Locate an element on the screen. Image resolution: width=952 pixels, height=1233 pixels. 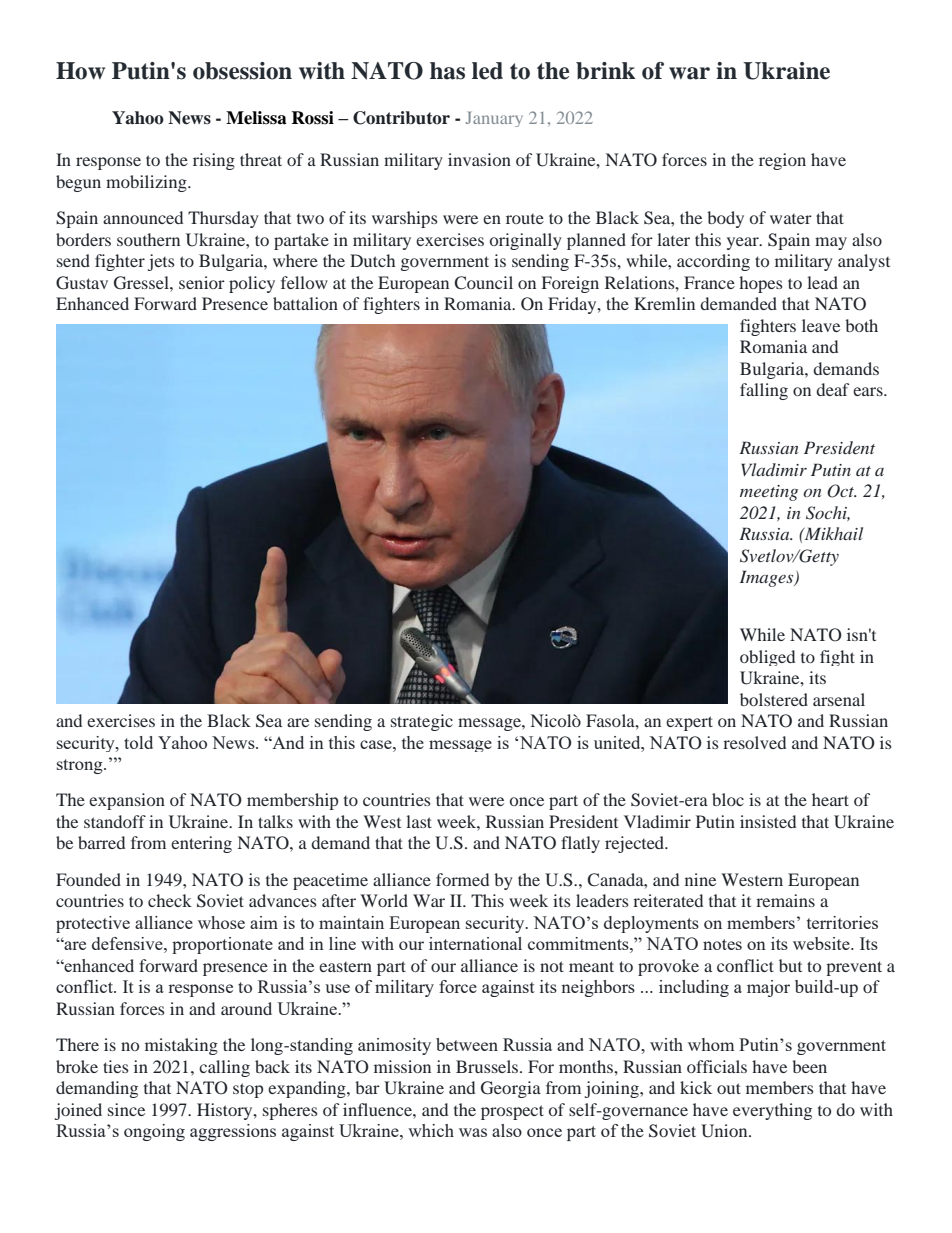
region is located at coordinates (782, 161).
